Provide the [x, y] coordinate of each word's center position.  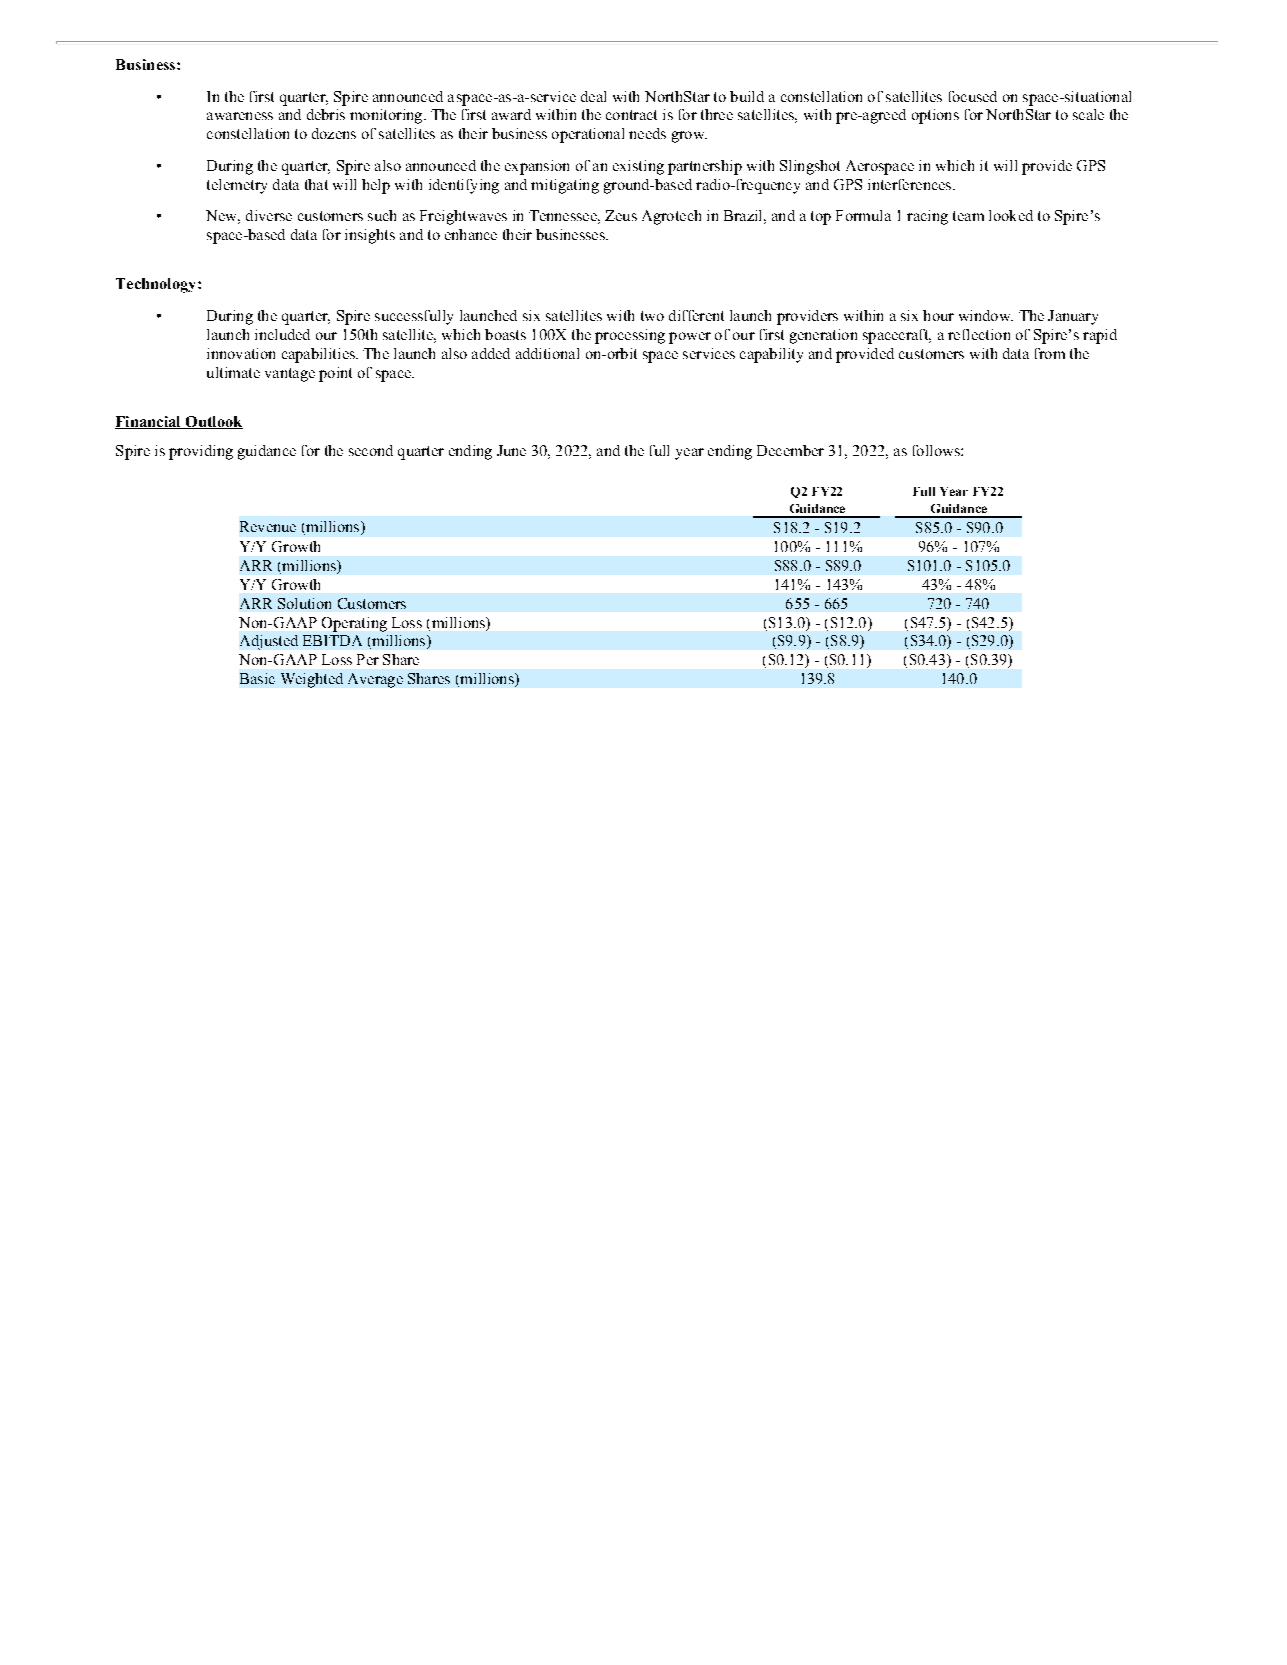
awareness [240, 116]
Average [375, 680]
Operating [354, 624]
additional [547, 353]
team [968, 216]
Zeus [621, 215]
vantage [290, 375]
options [935, 116]
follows [937, 450]
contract [631, 115]
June [511, 450]
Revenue [268, 526]
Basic [257, 678]
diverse [269, 215]
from [1050, 353]
